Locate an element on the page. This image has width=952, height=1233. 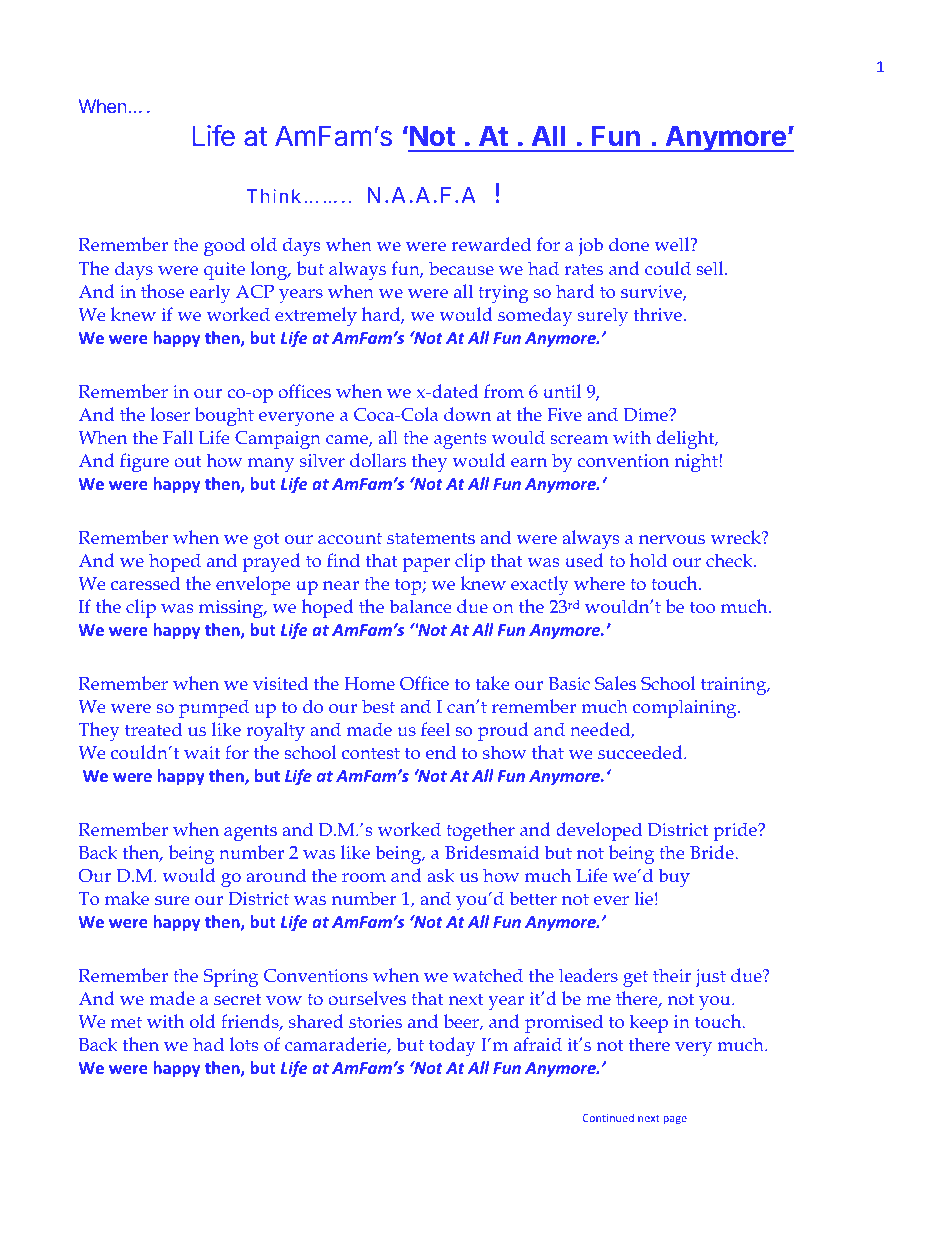
good is located at coordinates (224, 246).
